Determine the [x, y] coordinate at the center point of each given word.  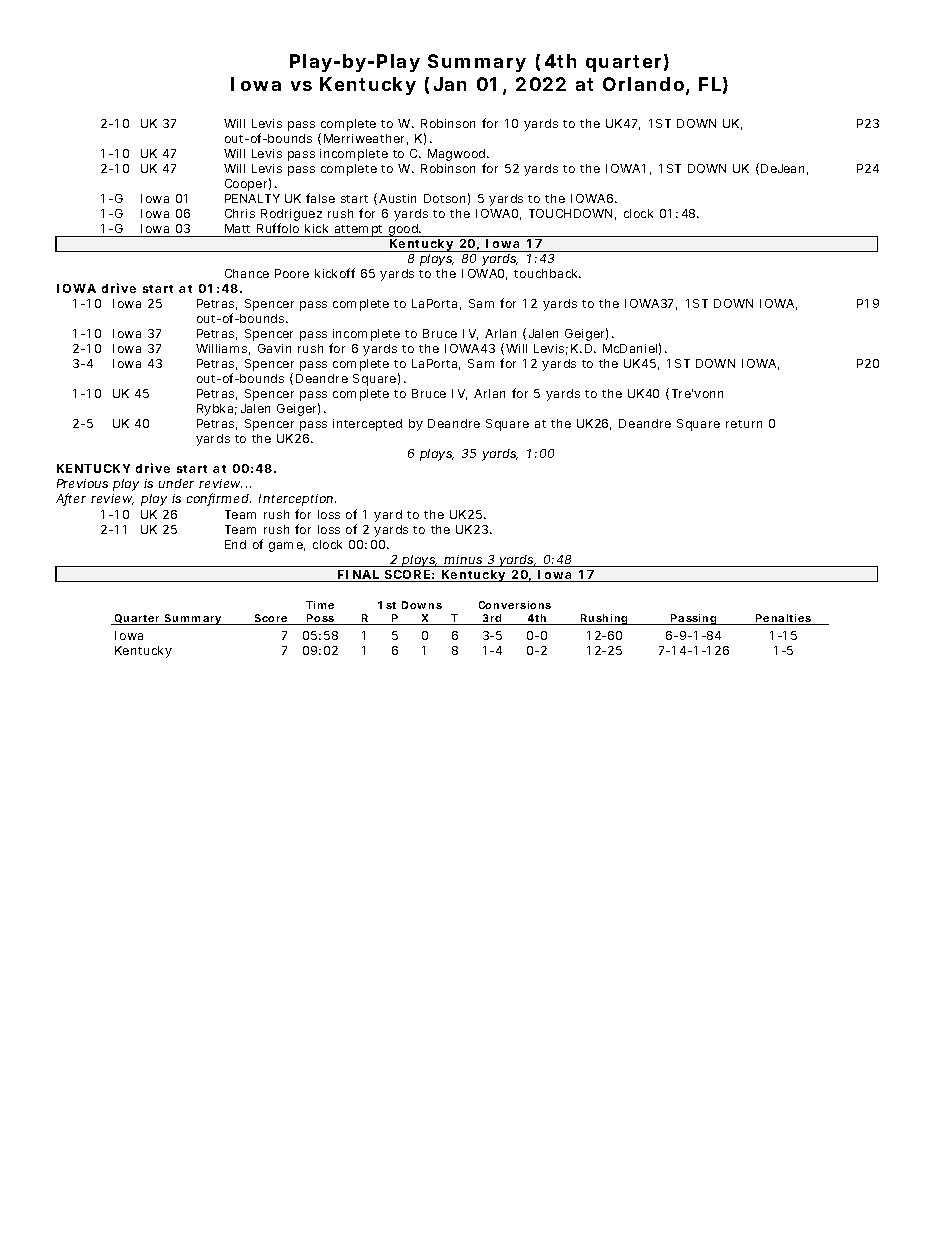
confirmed [218, 499]
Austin [397, 198]
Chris [240, 213]
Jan [450, 84]
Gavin [274, 348]
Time [320, 605]
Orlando [643, 84]
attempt [359, 231]
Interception [296, 500]
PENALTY [252, 198]
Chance [247, 273]
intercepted [367, 425]
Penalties [783, 619]
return [744, 424]
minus [463, 561]
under [176, 483]
